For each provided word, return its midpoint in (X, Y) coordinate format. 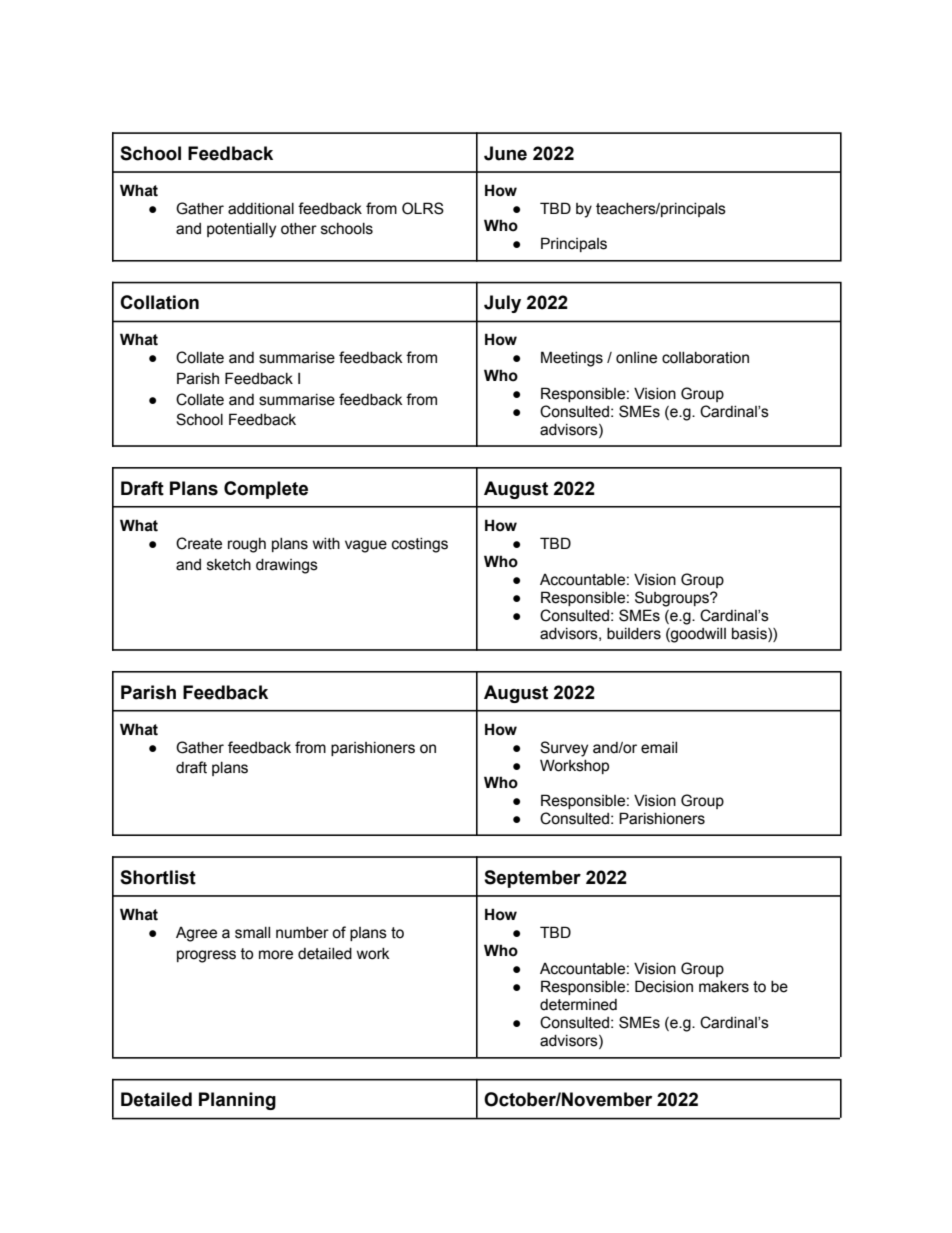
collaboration (705, 358)
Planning (237, 1101)
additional (261, 209)
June (505, 153)
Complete (266, 490)
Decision (664, 986)
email (659, 748)
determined (578, 1005)
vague (366, 546)
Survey (564, 749)
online (636, 358)
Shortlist (158, 877)
